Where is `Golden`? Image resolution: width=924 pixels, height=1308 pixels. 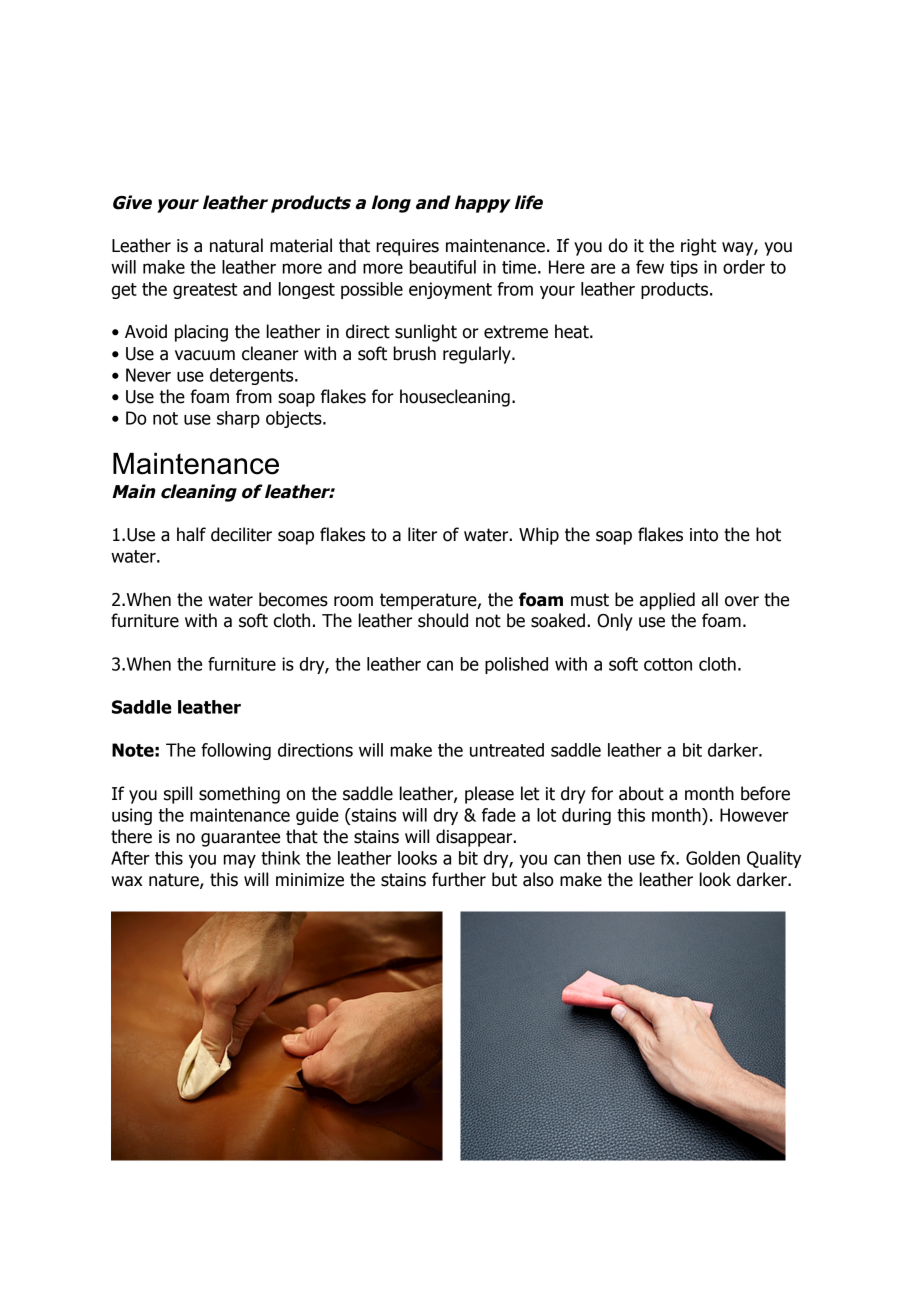
Golden is located at coordinates (713, 858).
